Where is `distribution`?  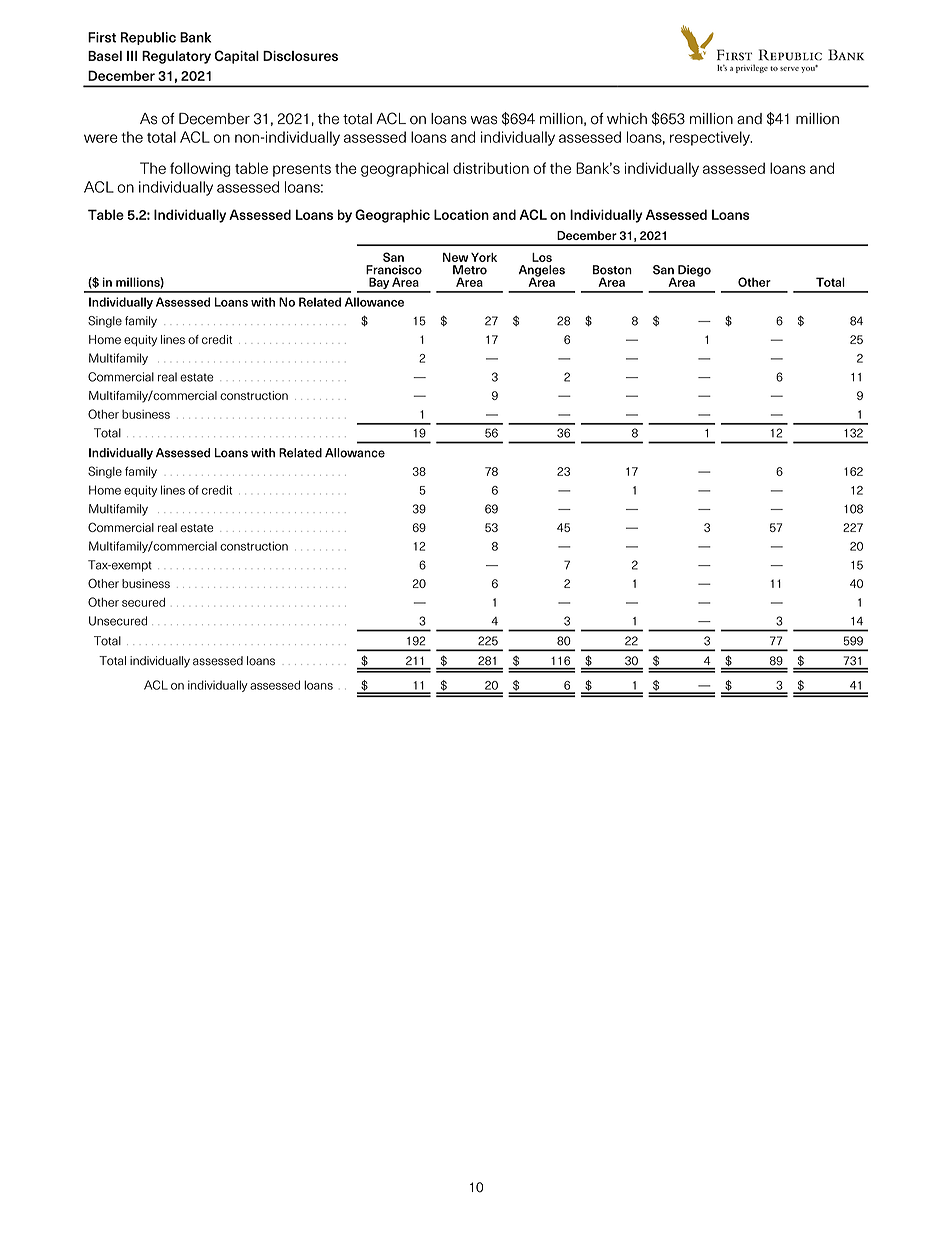 distribution is located at coordinates (491, 168).
